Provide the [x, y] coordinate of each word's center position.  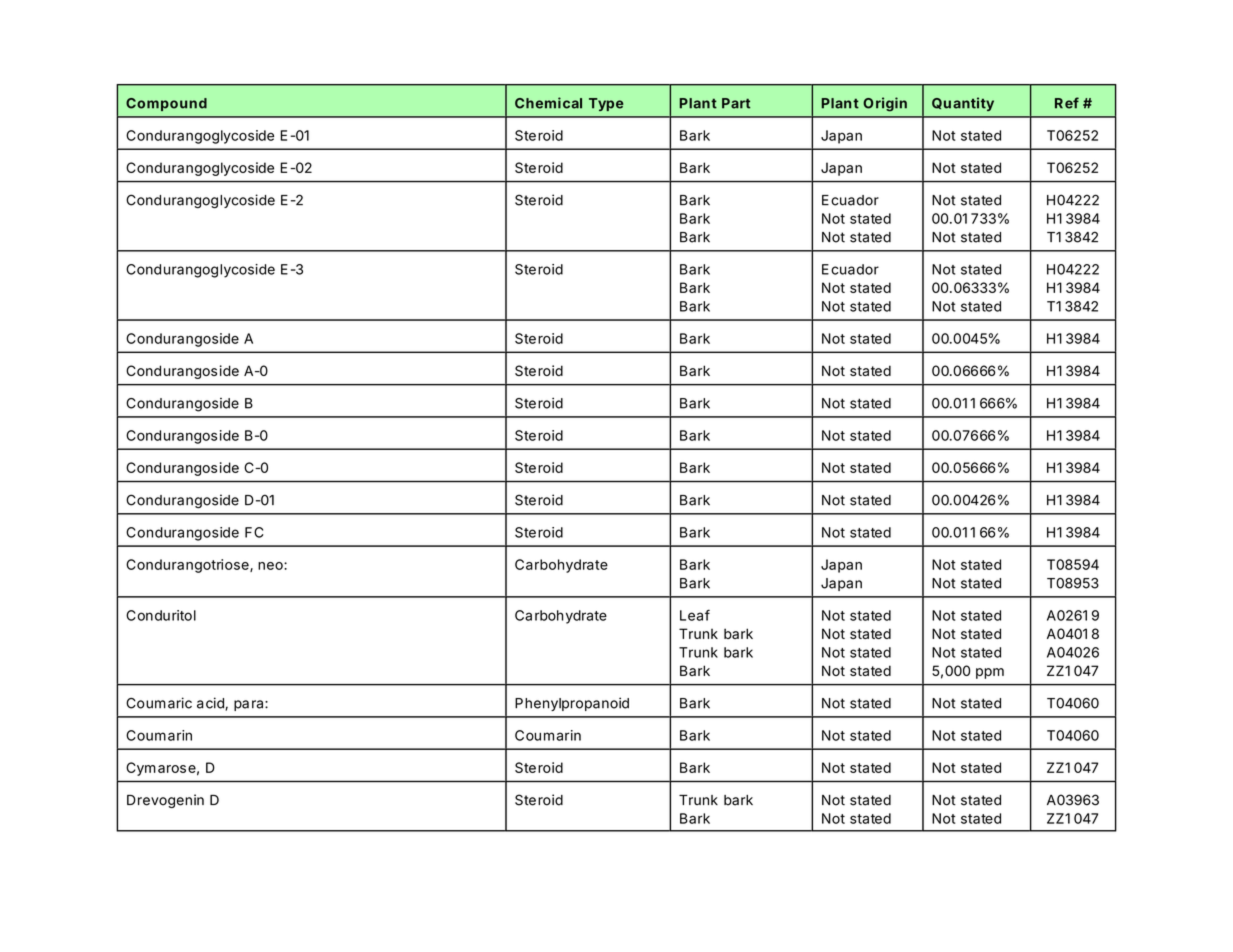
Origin [885, 104]
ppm [990, 673]
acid [211, 704]
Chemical [548, 103]
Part [736, 103]
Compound [166, 104]
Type [606, 104]
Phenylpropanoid [572, 704]
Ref [1067, 103]
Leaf [695, 615]
